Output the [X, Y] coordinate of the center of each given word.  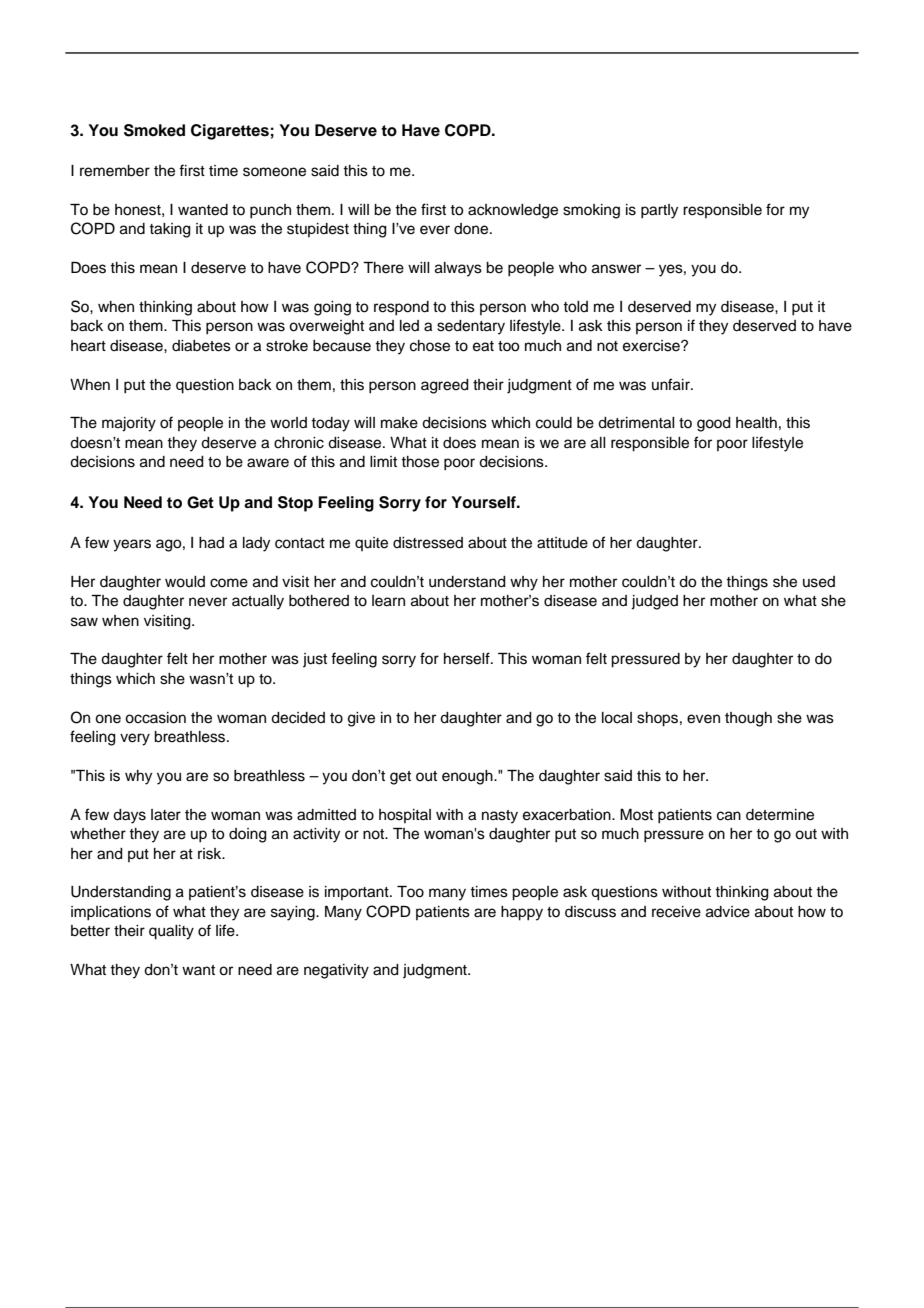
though [748, 719]
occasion [155, 718]
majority [129, 424]
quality [171, 932]
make [399, 423]
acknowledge [513, 211]
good [714, 424]
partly [659, 211]
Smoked [154, 130]
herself [468, 658]
